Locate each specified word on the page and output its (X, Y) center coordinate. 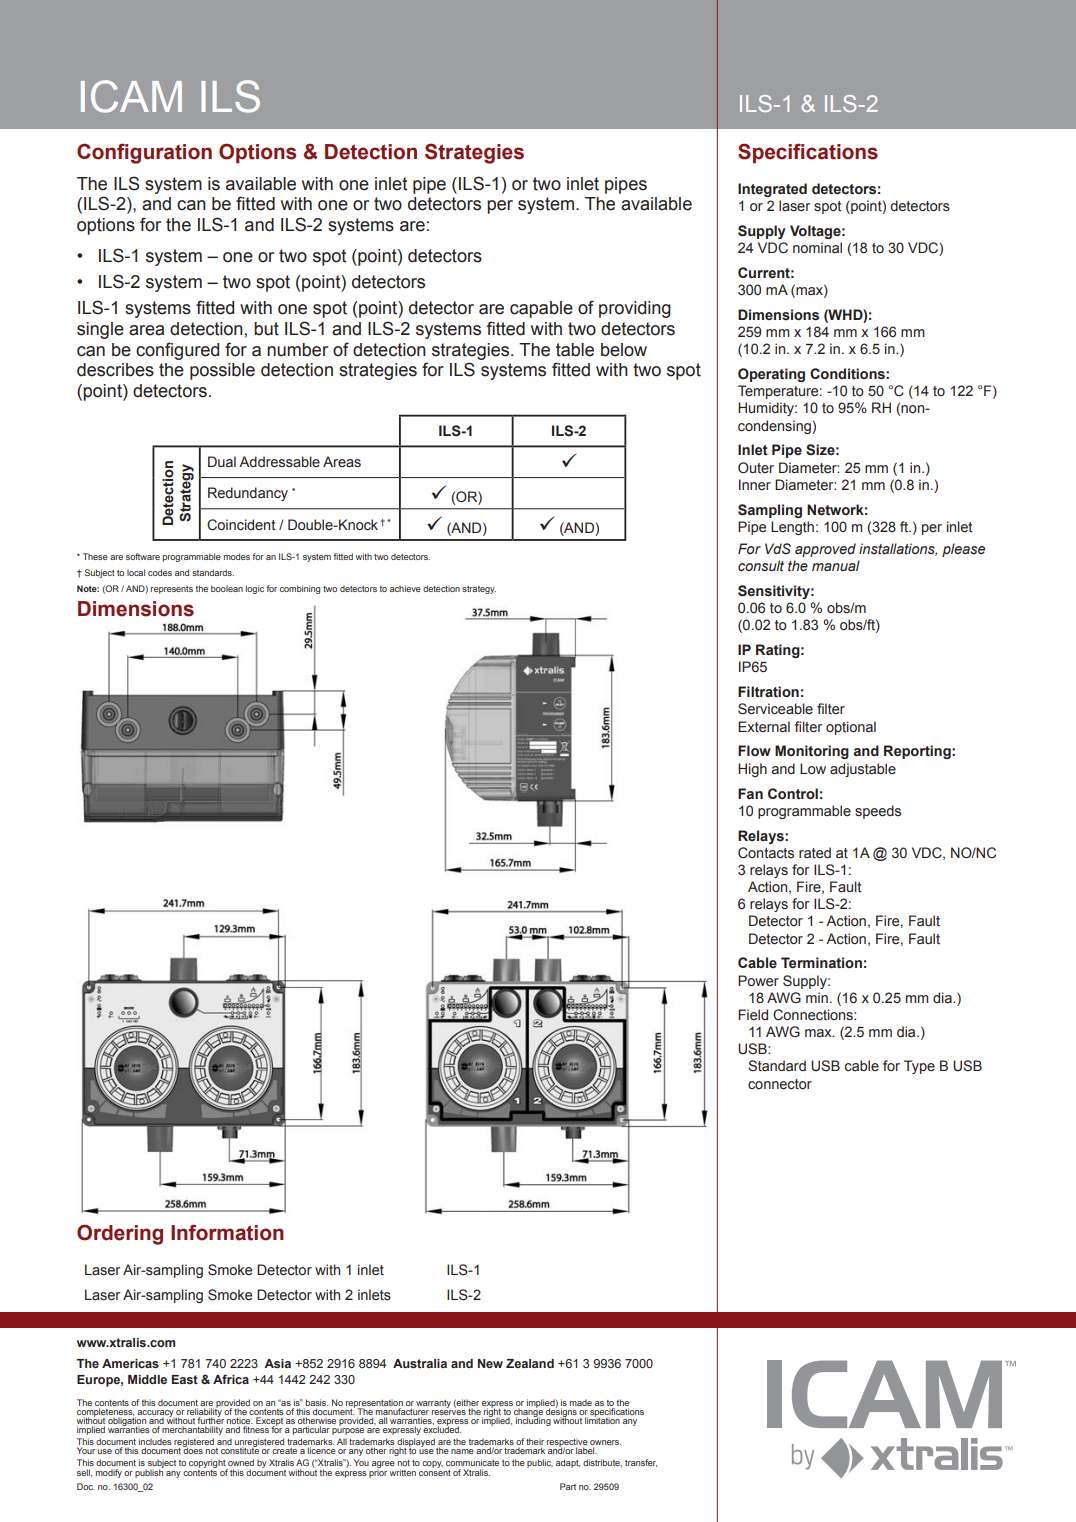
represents (172, 590)
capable (541, 309)
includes (155, 1443)
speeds (878, 812)
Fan (750, 793)
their (535, 1443)
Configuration (144, 153)
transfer (641, 1463)
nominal (817, 247)
